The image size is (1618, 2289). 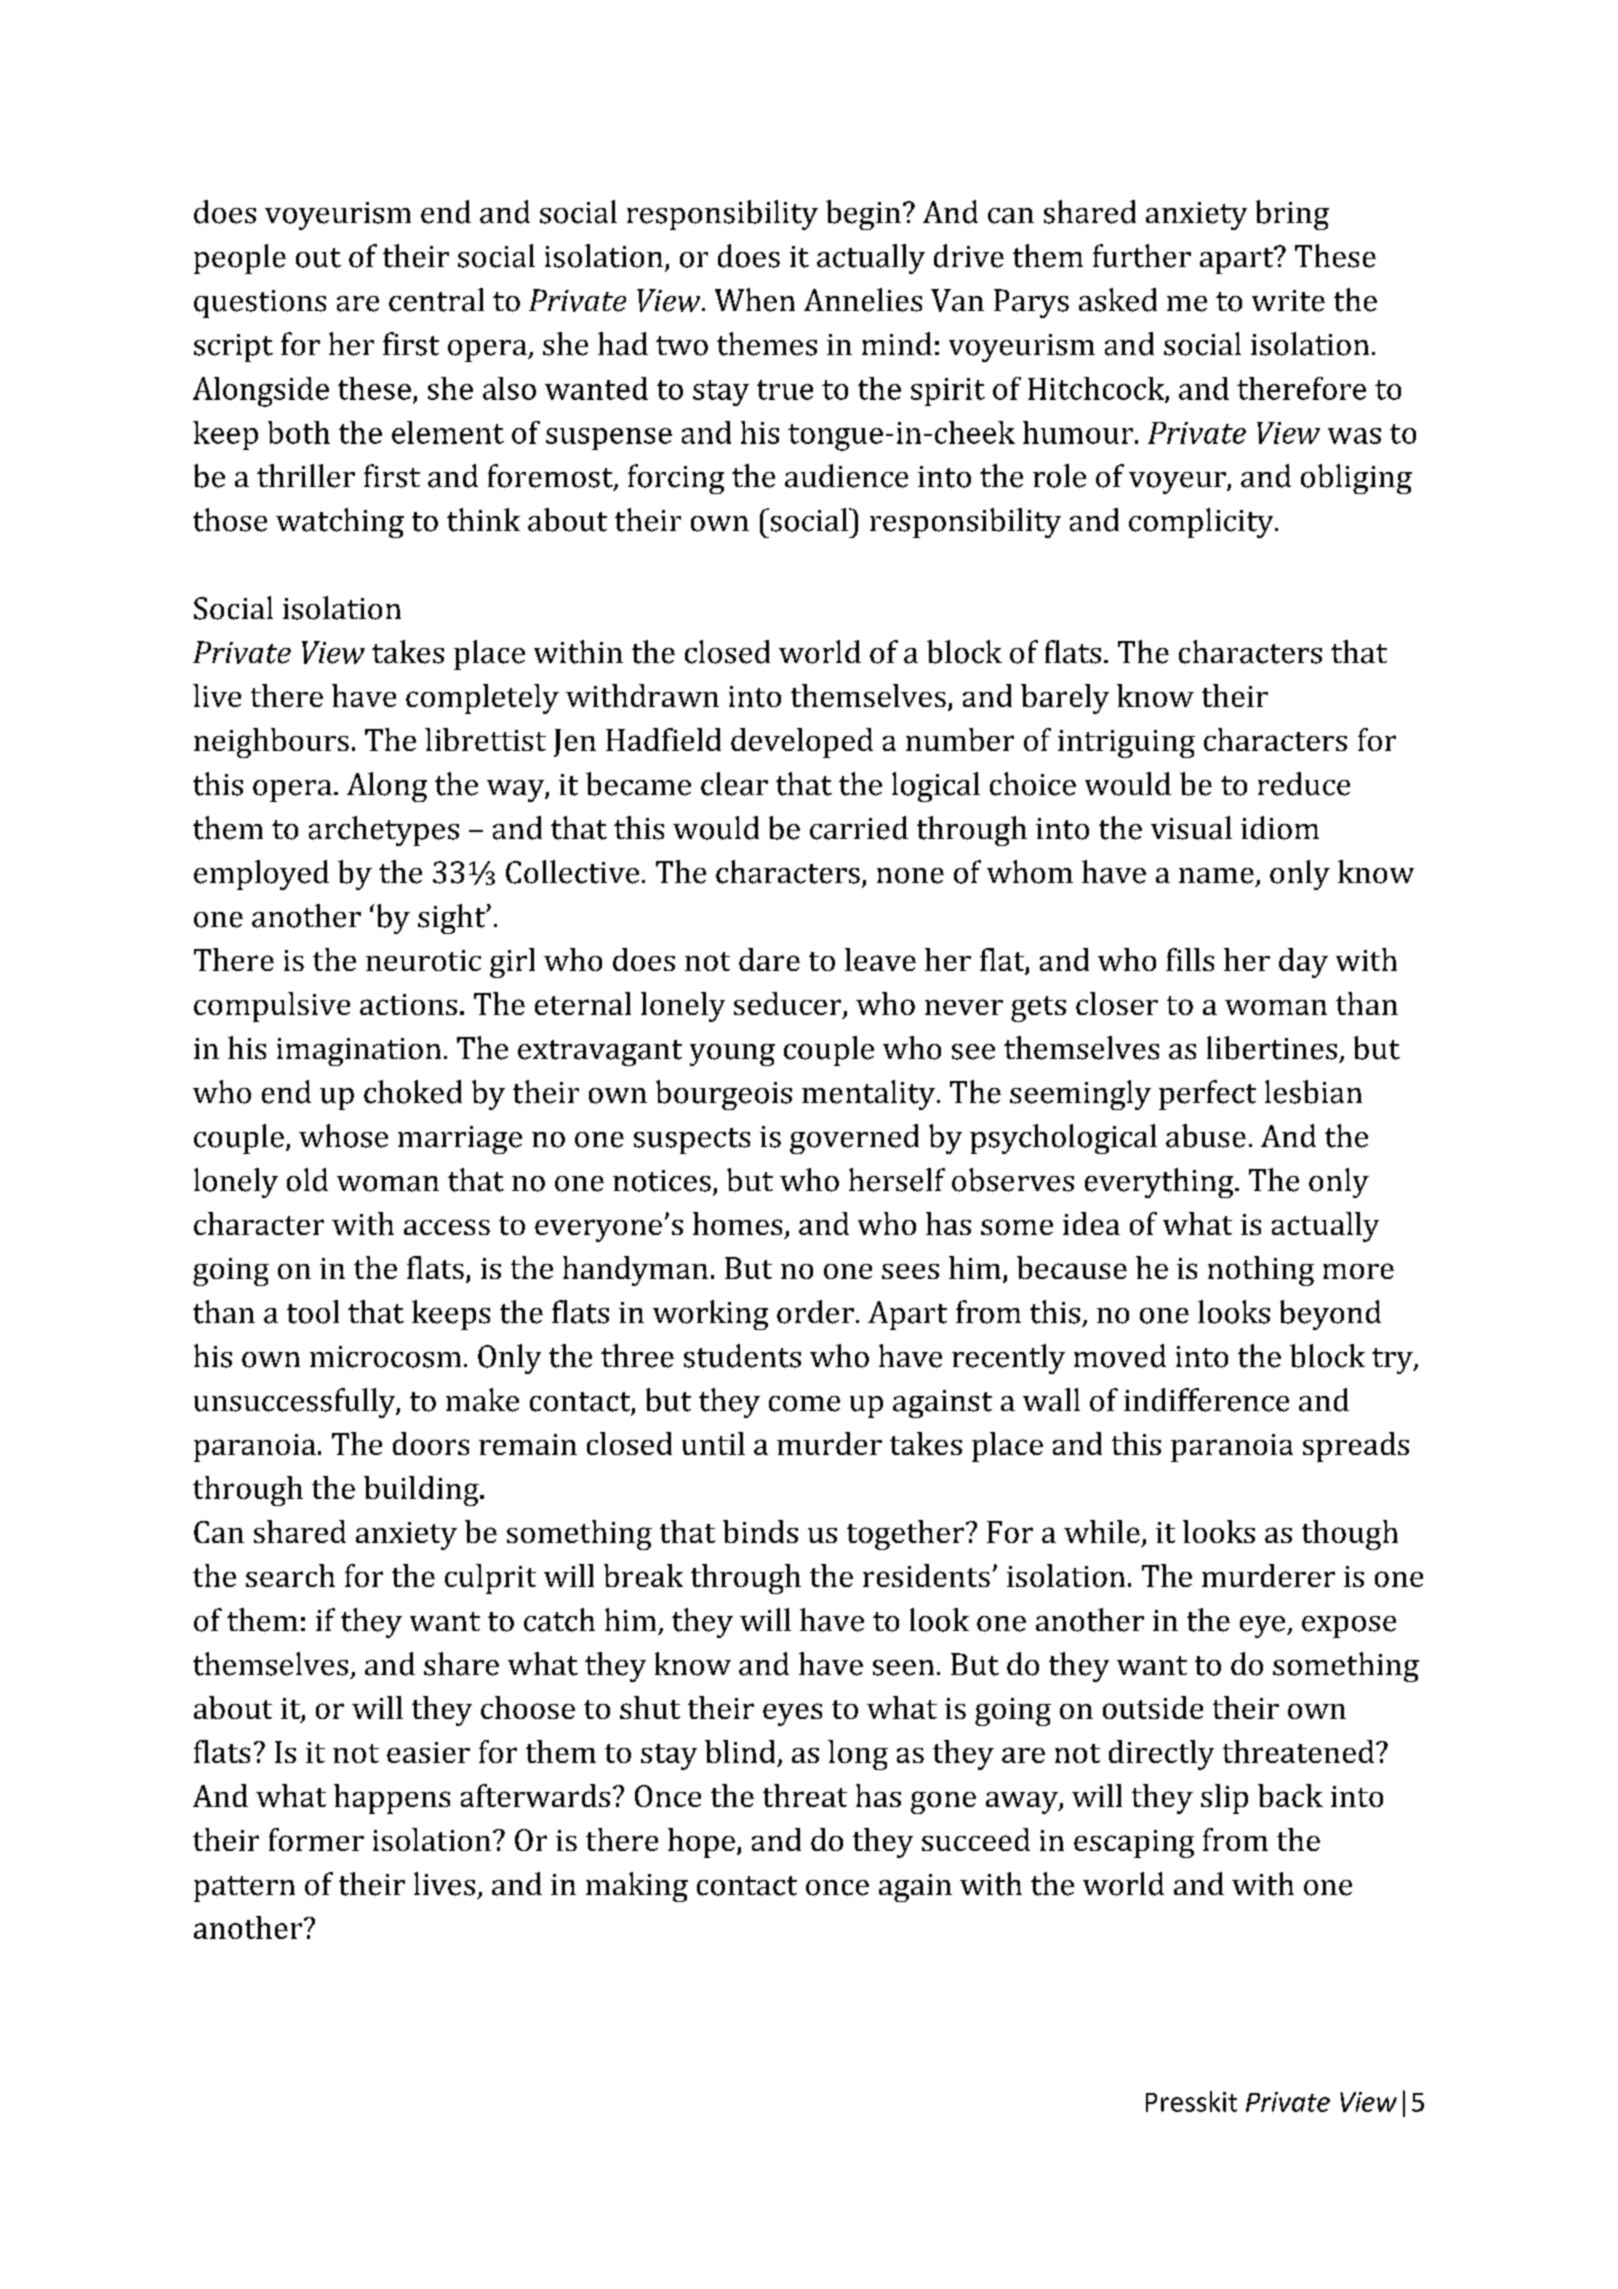 I want to click on When, so click(x=755, y=300).
